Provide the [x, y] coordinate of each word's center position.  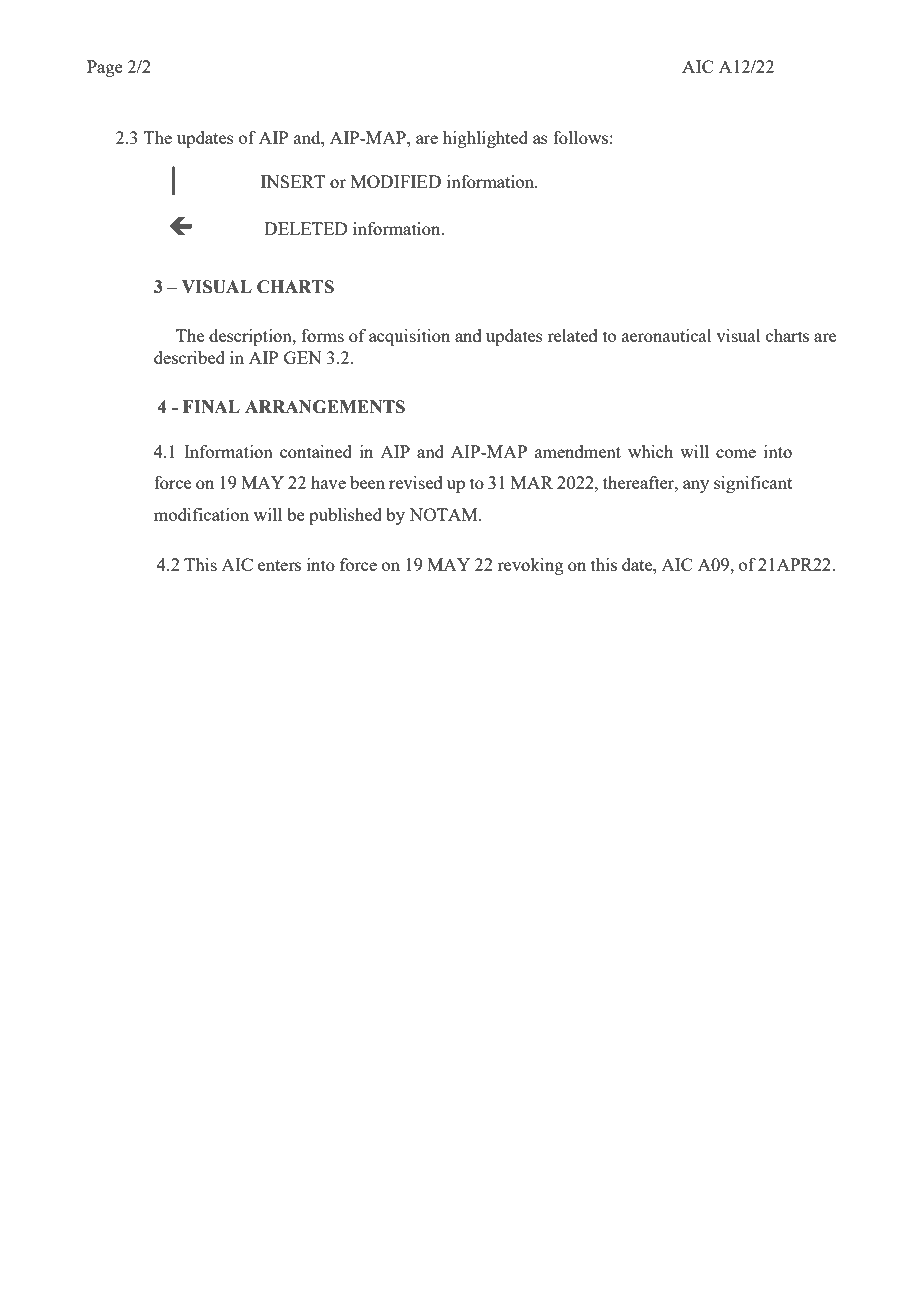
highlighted [485, 139]
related [572, 335]
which [650, 451]
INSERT [293, 181]
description [251, 337]
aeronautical [667, 335]
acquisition [409, 337]
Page [105, 68]
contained [316, 451]
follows [580, 137]
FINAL [211, 406]
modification [201, 514]
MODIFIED [396, 181]
